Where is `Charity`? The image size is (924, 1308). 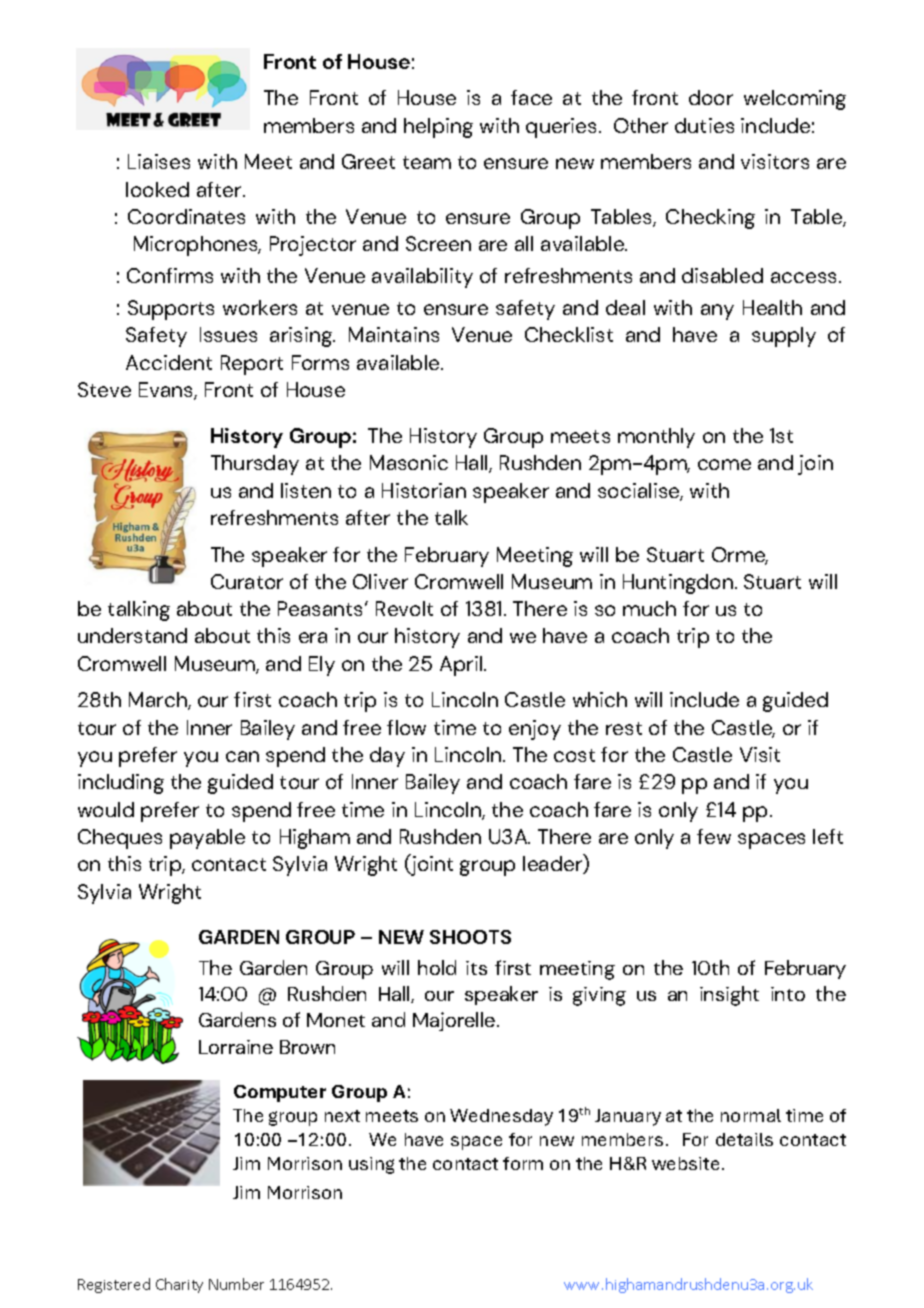 Charity is located at coordinates (179, 1285).
